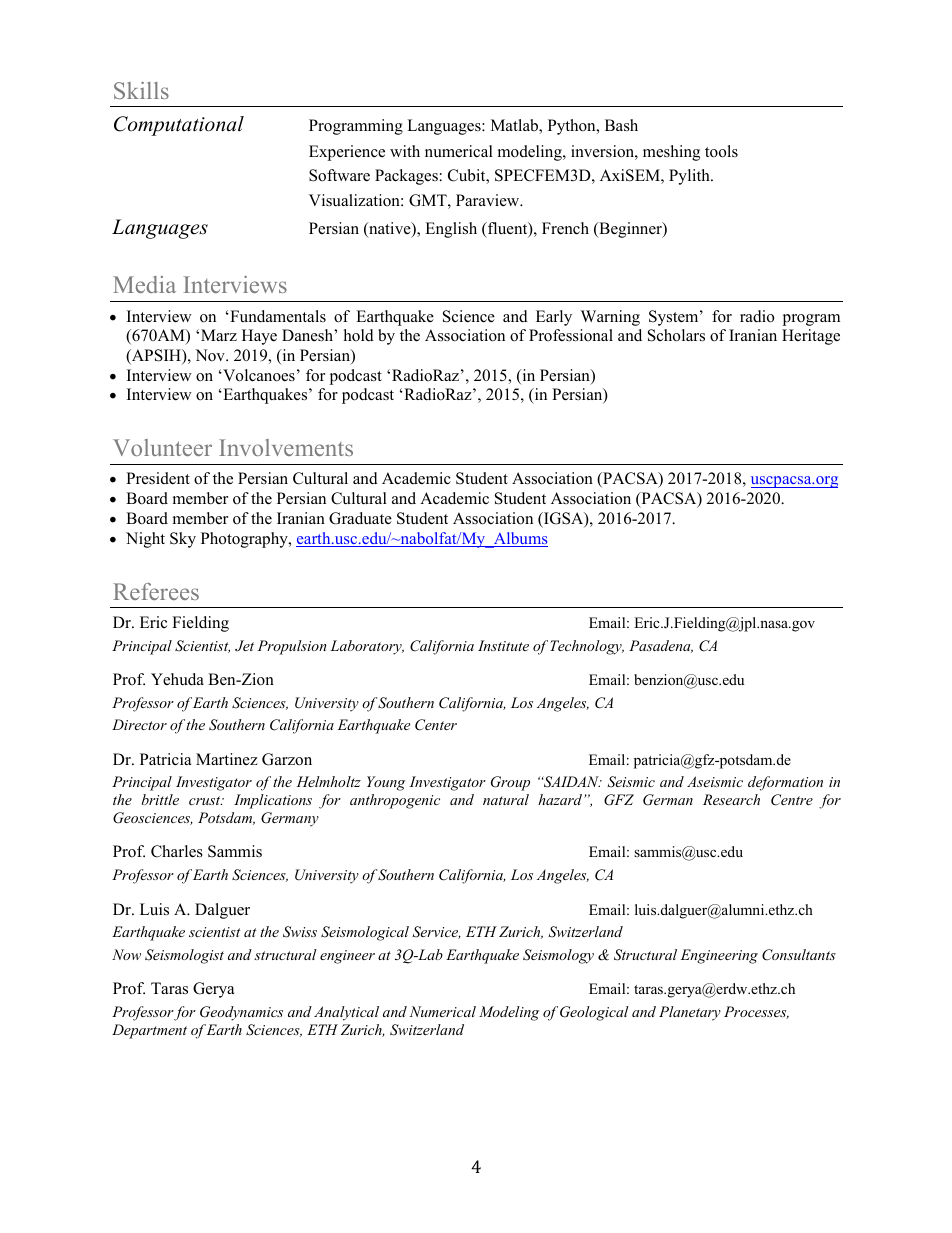  I want to click on System, so click(675, 318).
